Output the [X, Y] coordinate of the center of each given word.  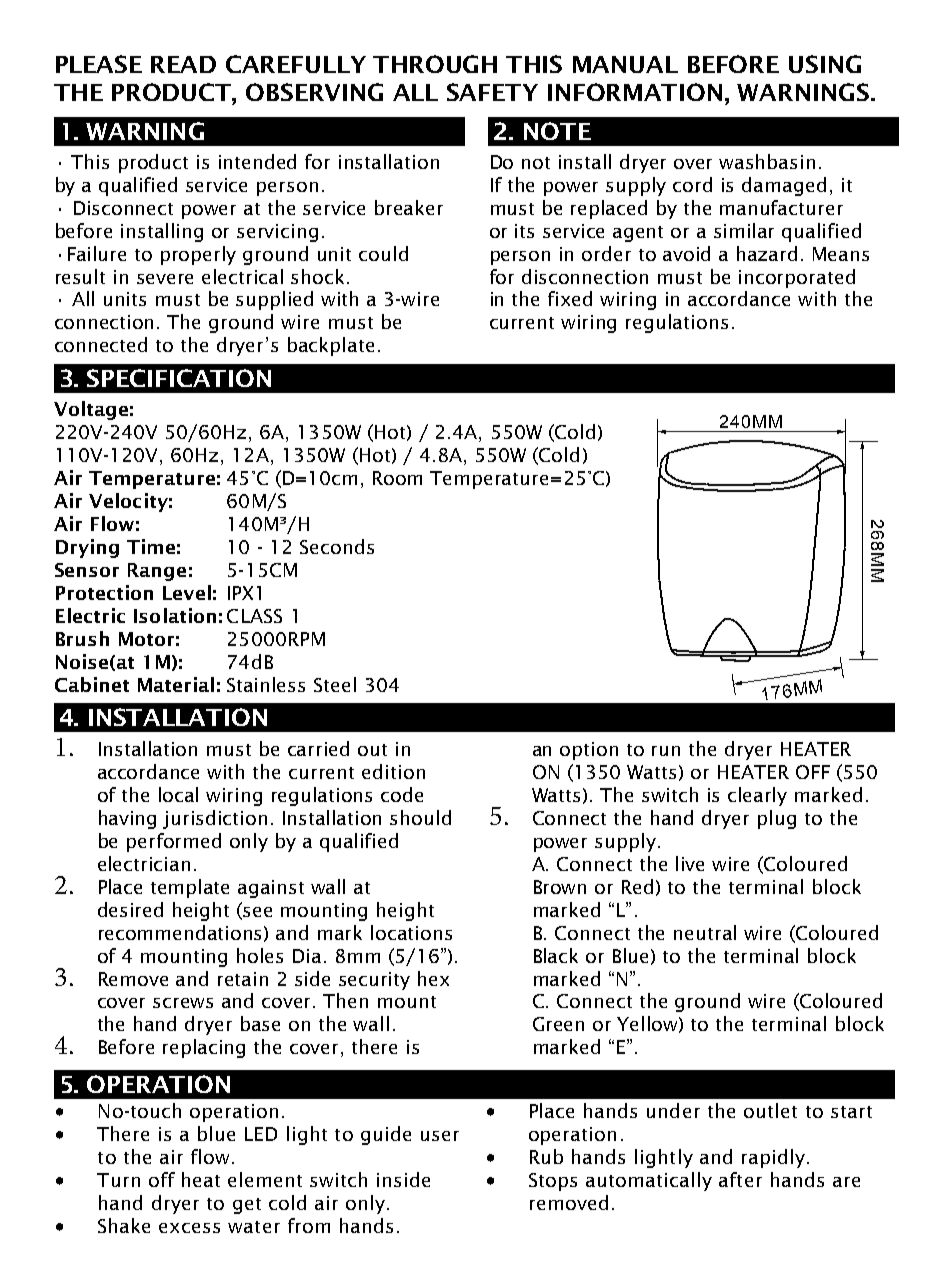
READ [183, 64]
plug [777, 819]
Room [397, 478]
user [440, 1136]
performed [174, 842]
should [420, 817]
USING [825, 64]
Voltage [91, 410]
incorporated [797, 278]
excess [189, 1228]
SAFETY [492, 92]
